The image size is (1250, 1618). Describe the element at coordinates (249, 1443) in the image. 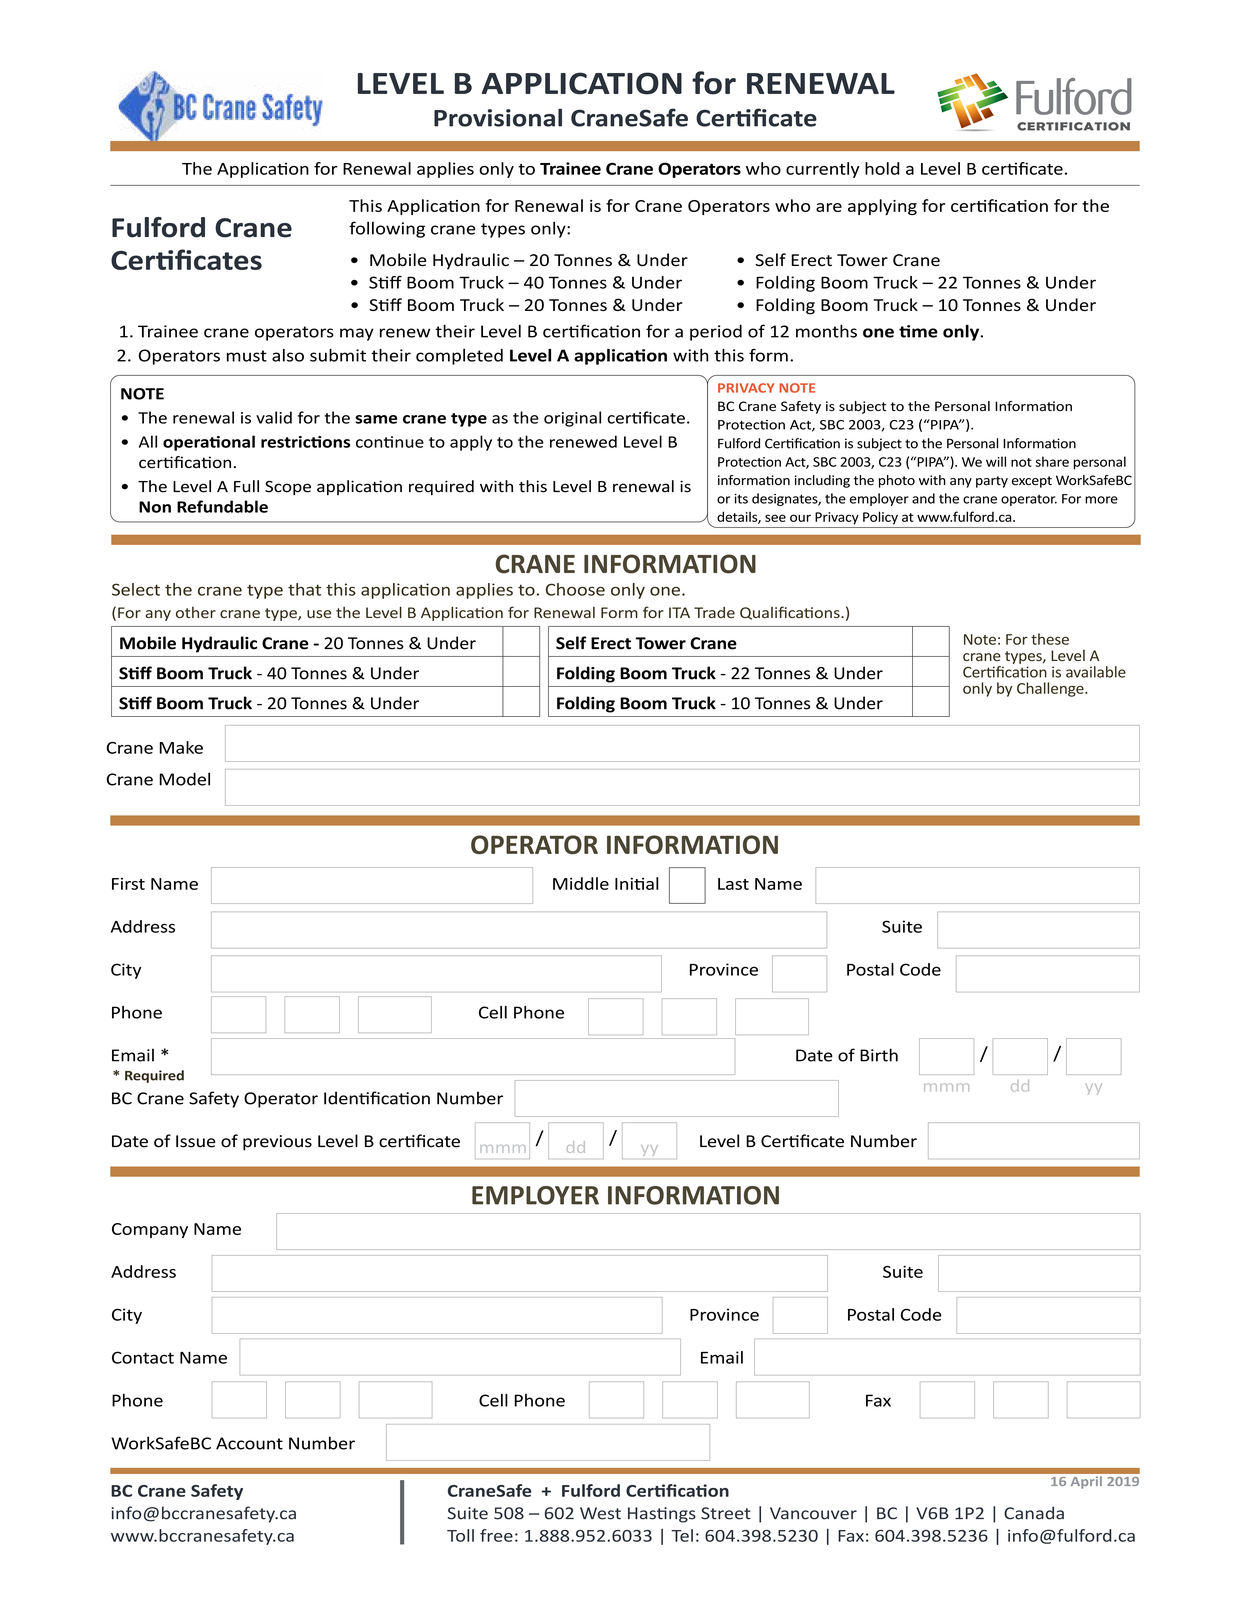

I see `Account` at that location.
